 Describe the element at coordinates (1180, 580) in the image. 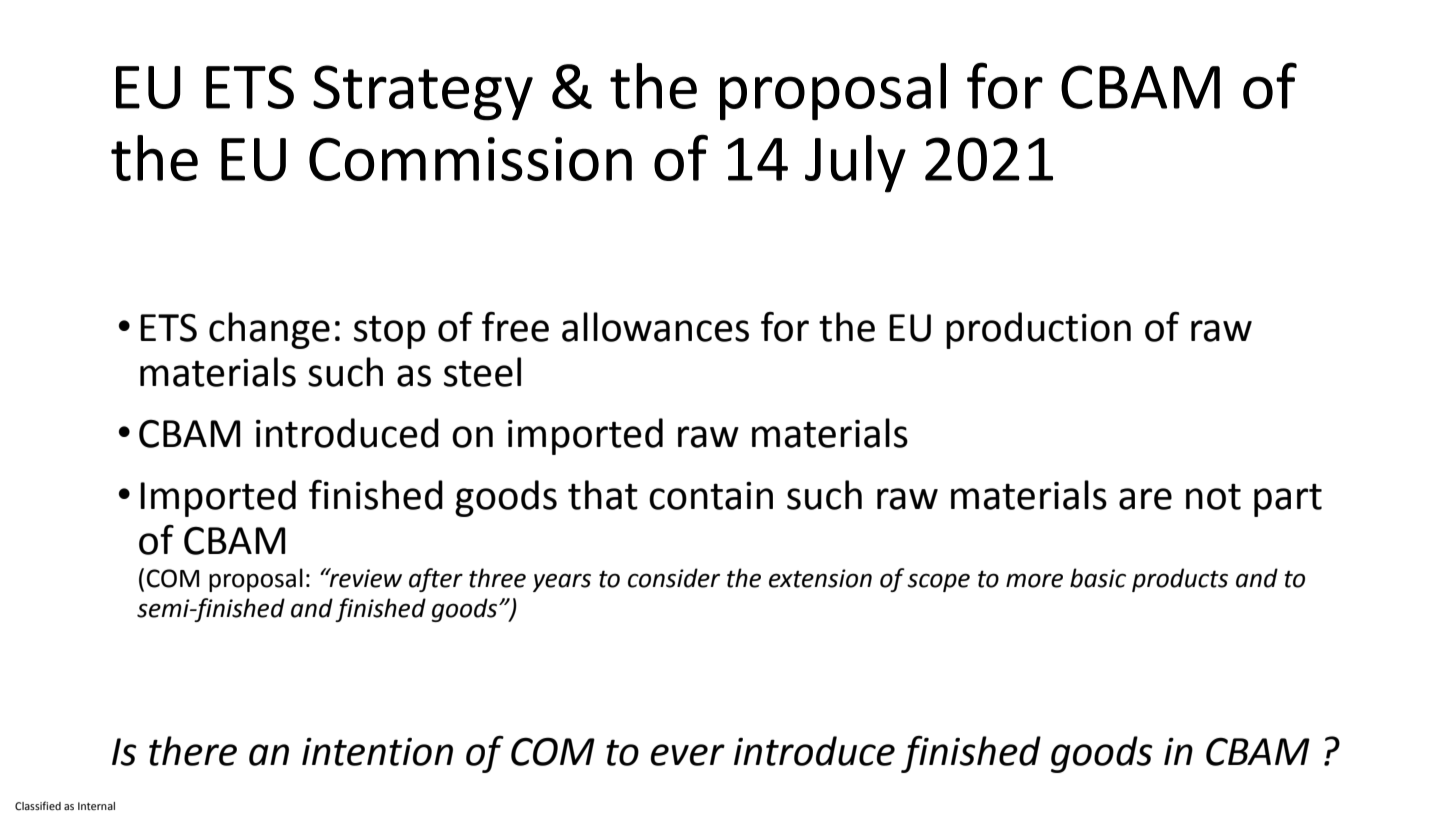

I see `products` at that location.
